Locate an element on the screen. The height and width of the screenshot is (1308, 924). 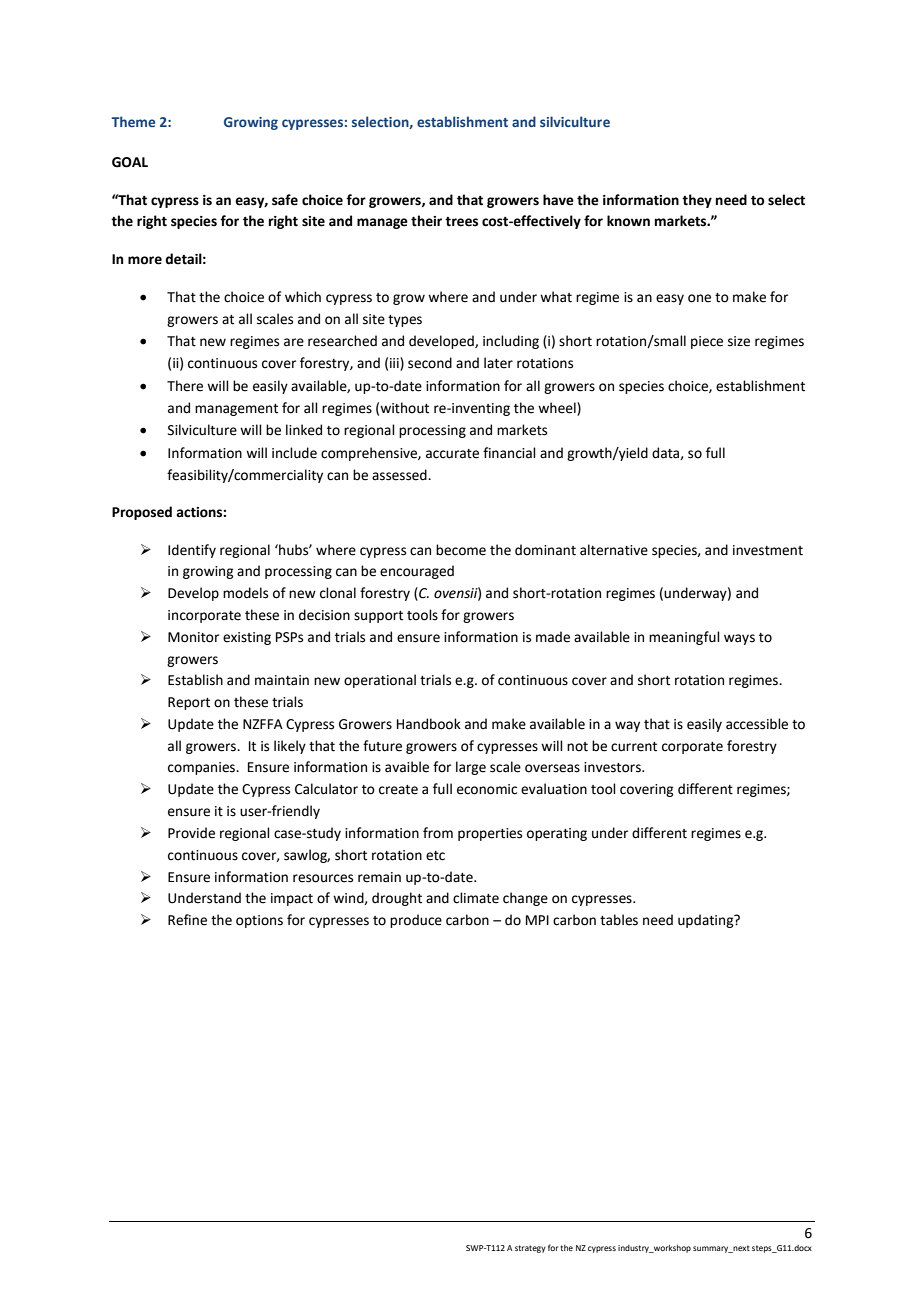
piece is located at coordinates (707, 342).
